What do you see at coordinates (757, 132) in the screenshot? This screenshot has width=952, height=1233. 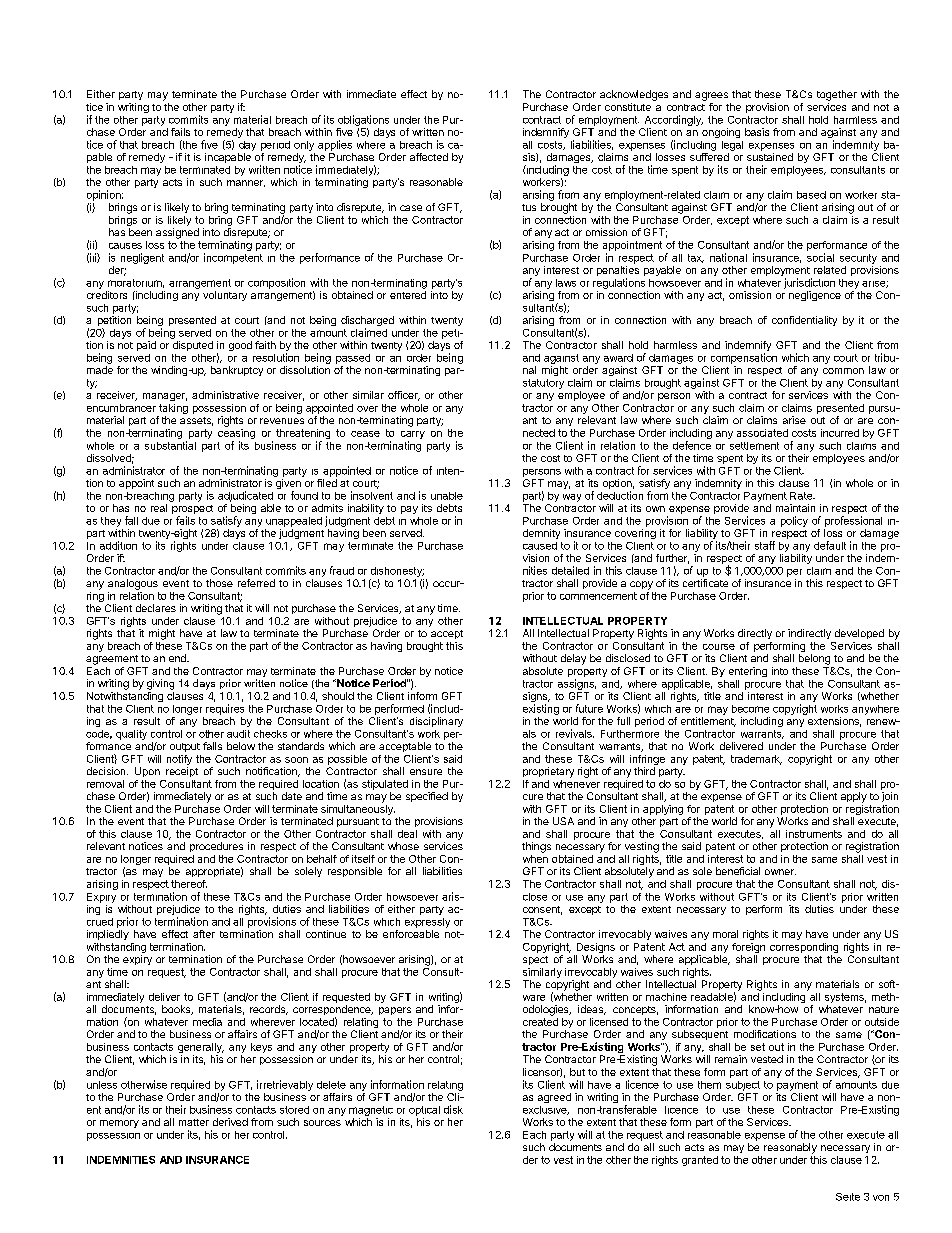 I see `basis` at bounding box center [757, 132].
